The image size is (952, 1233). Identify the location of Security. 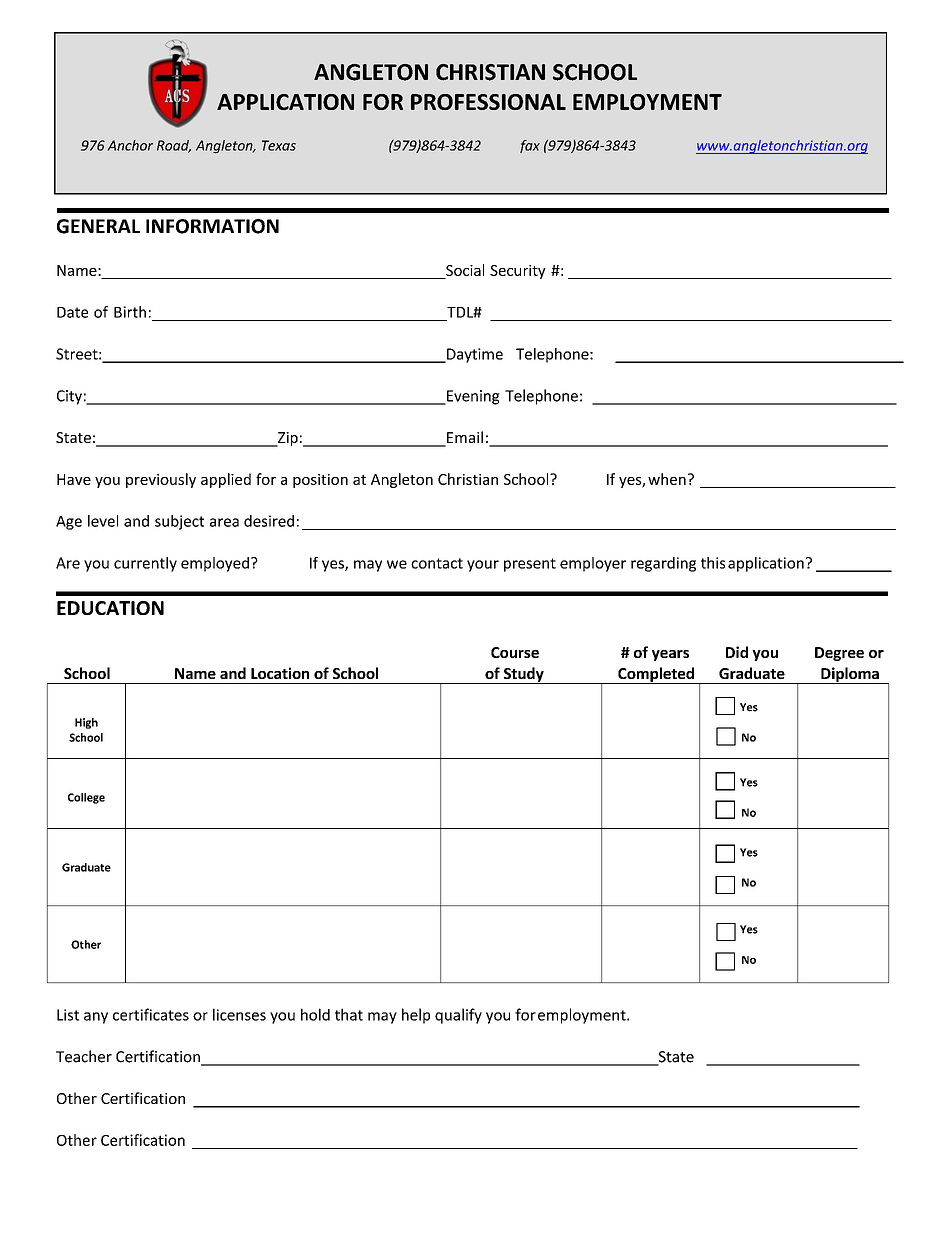
(518, 272).
